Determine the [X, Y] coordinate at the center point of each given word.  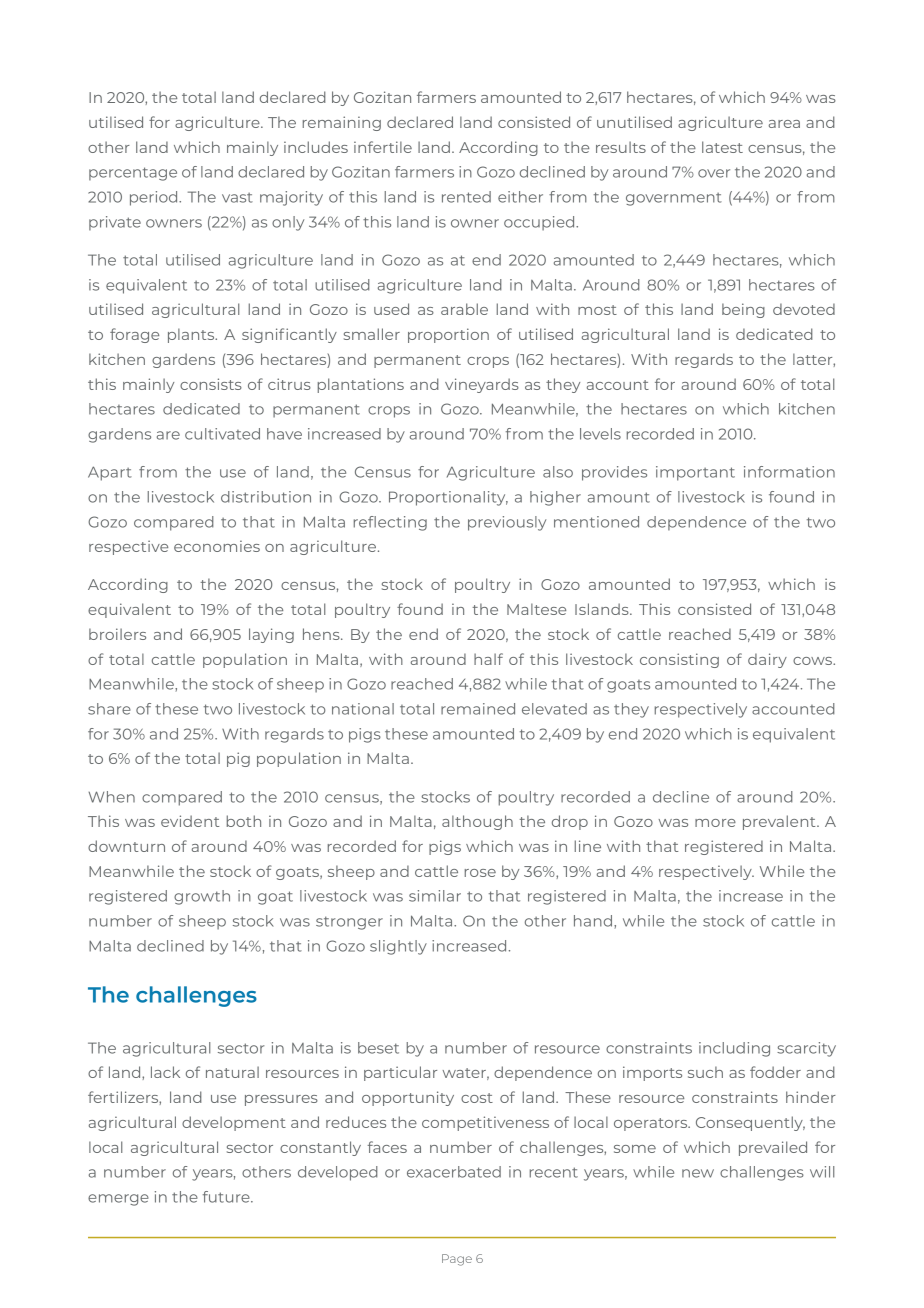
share [109, 709]
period [155, 198]
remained [478, 709]
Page [457, 1260]
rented [466, 197]
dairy [767, 660]
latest [722, 147]
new [698, 1173]
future [227, 1197]
